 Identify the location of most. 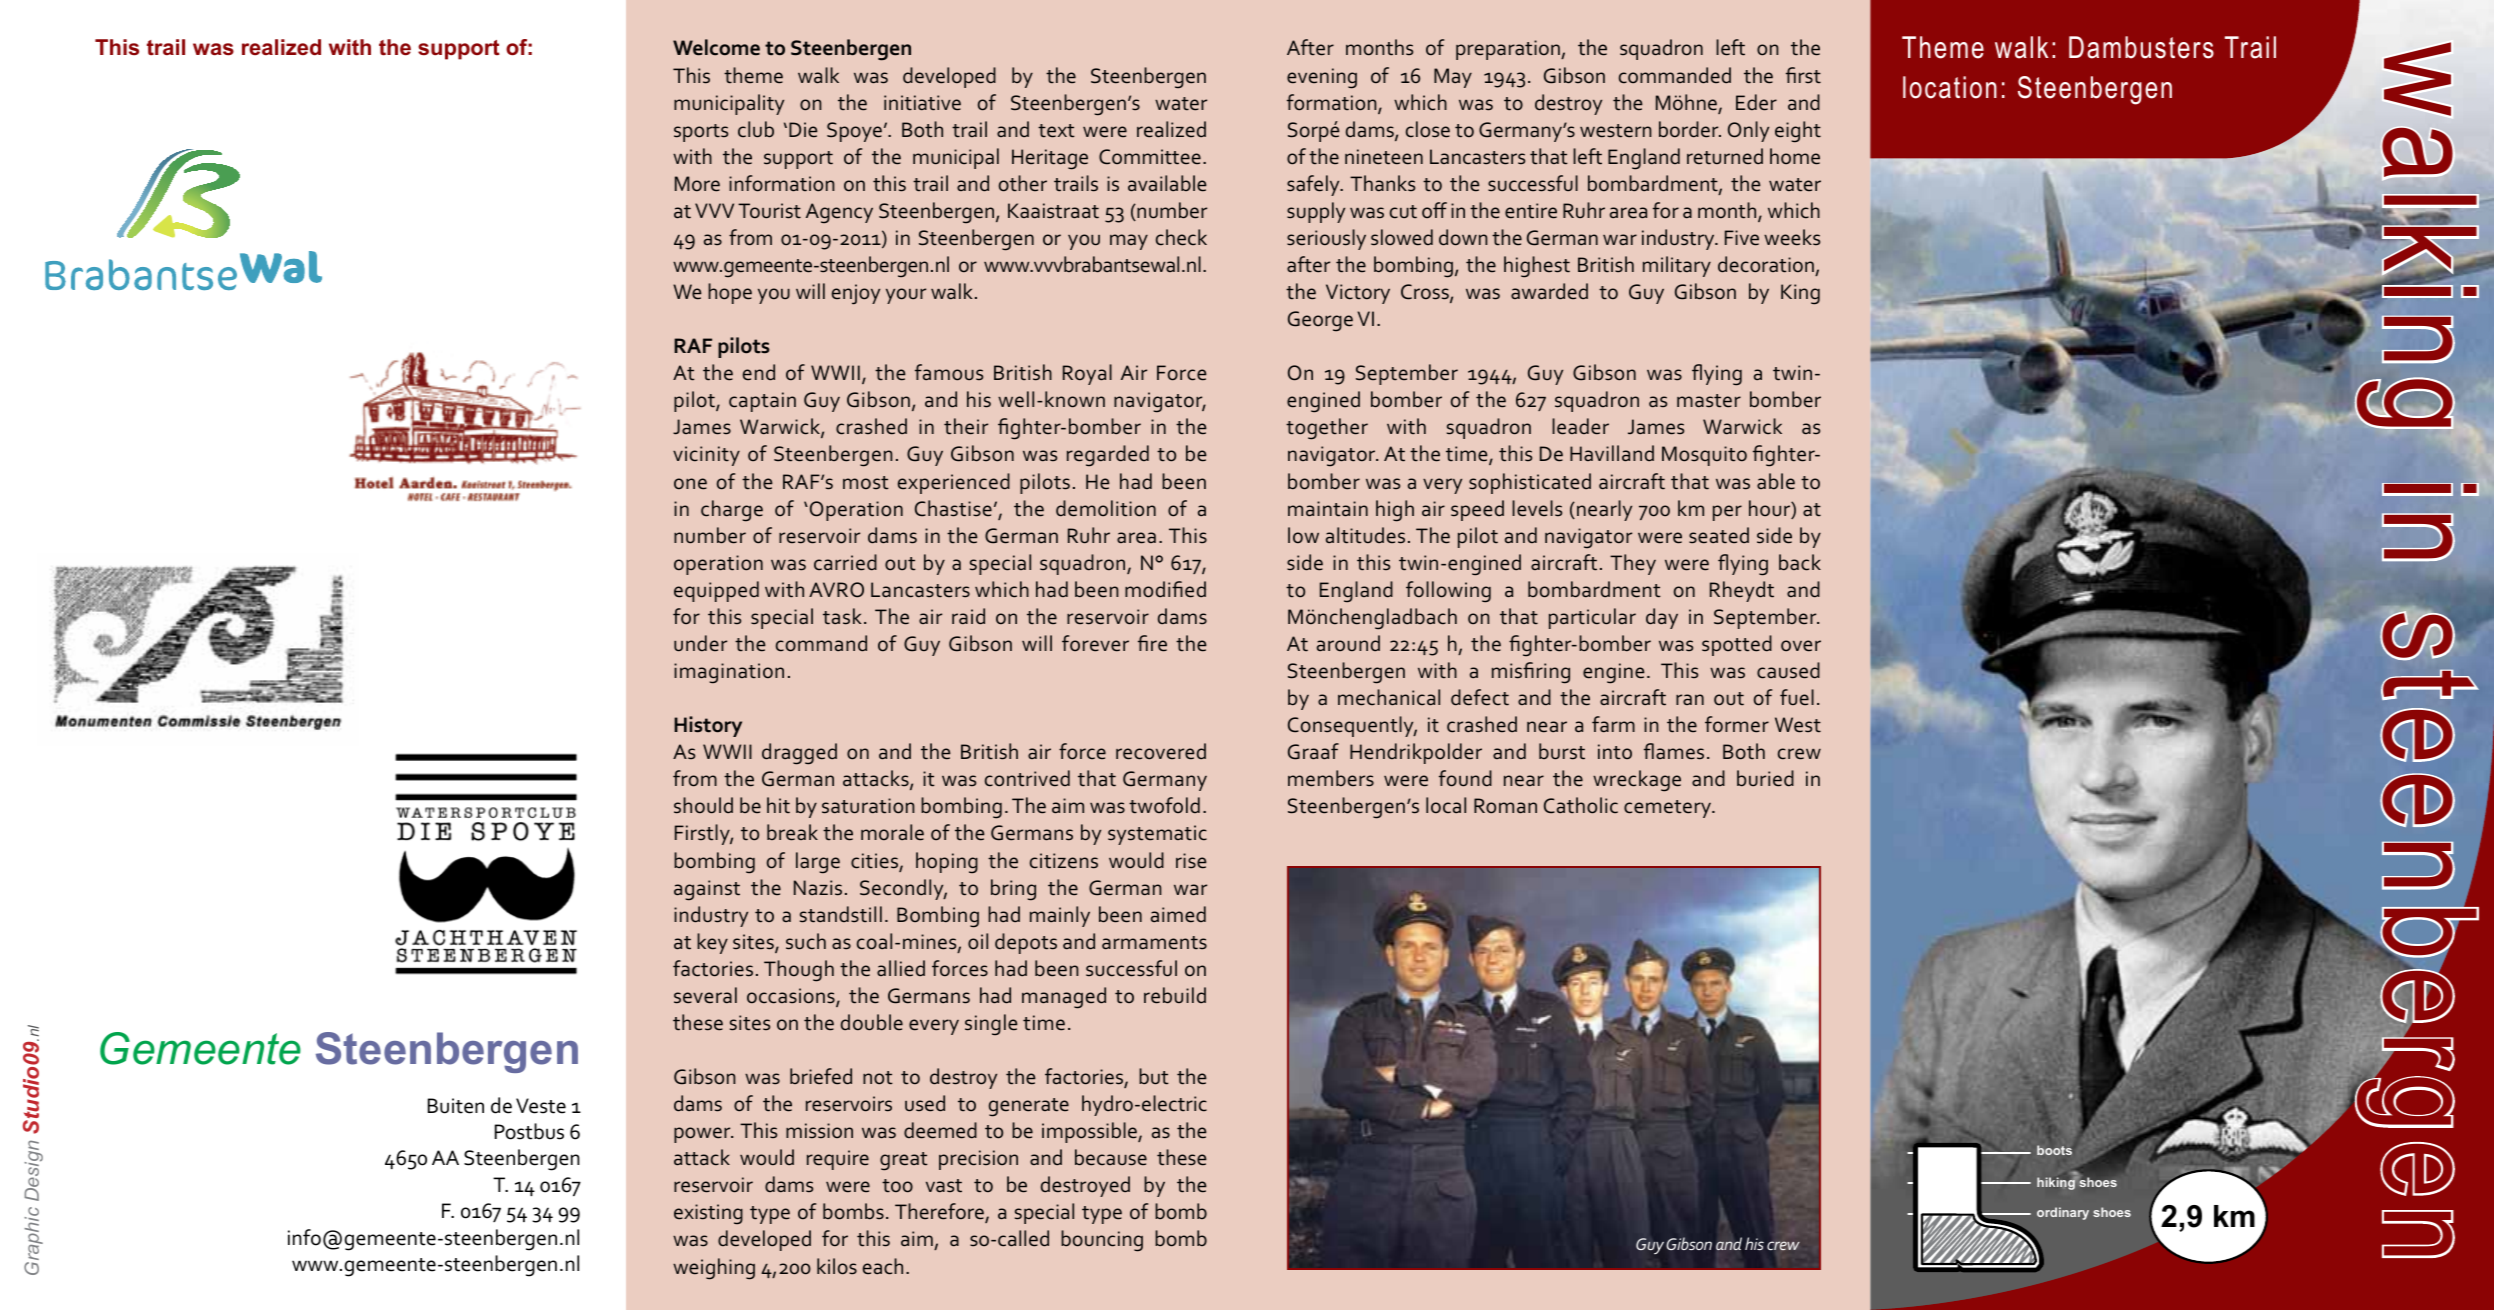
(866, 483).
